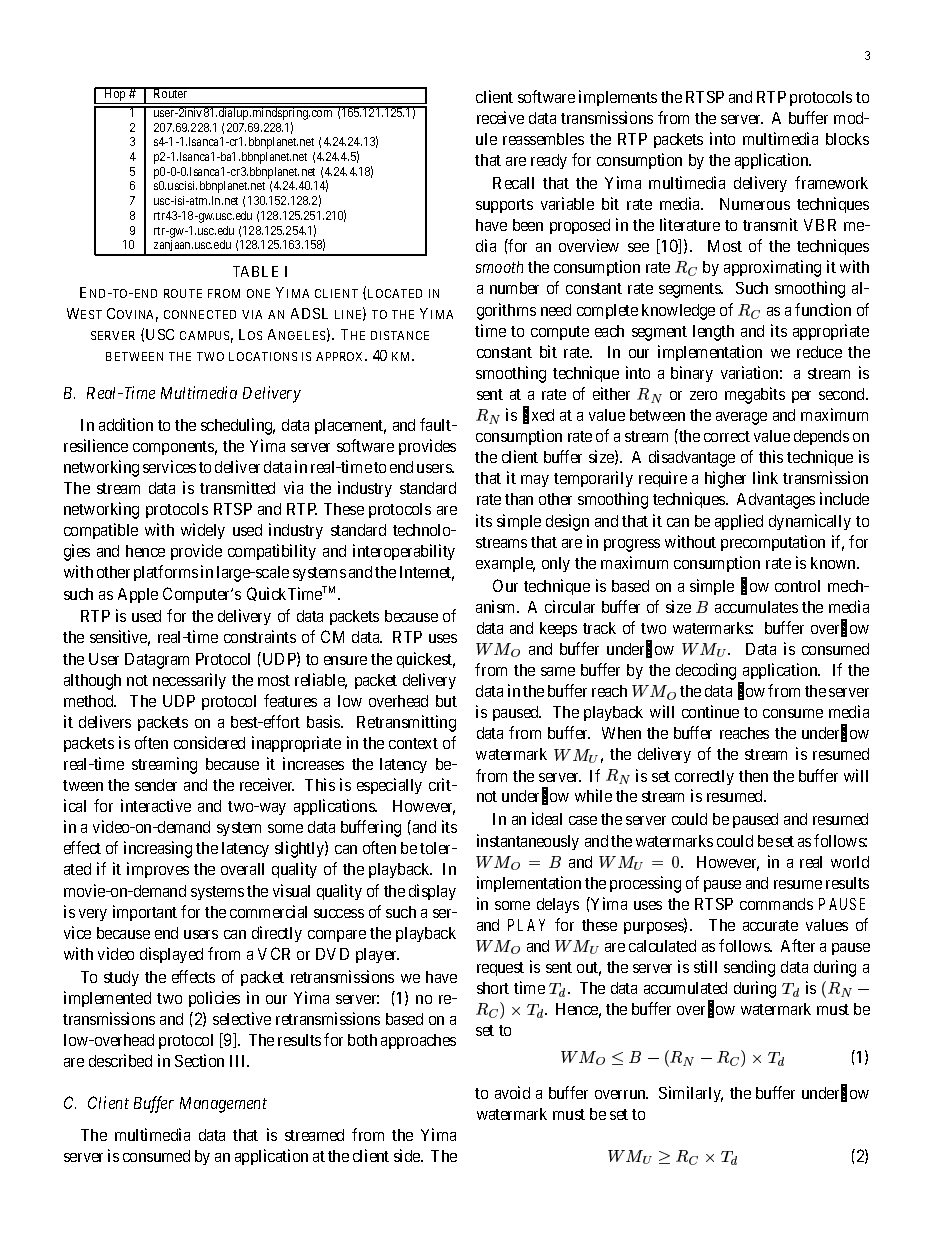  What do you see at coordinates (755, 395) in the image?
I see `megabits` at bounding box center [755, 395].
